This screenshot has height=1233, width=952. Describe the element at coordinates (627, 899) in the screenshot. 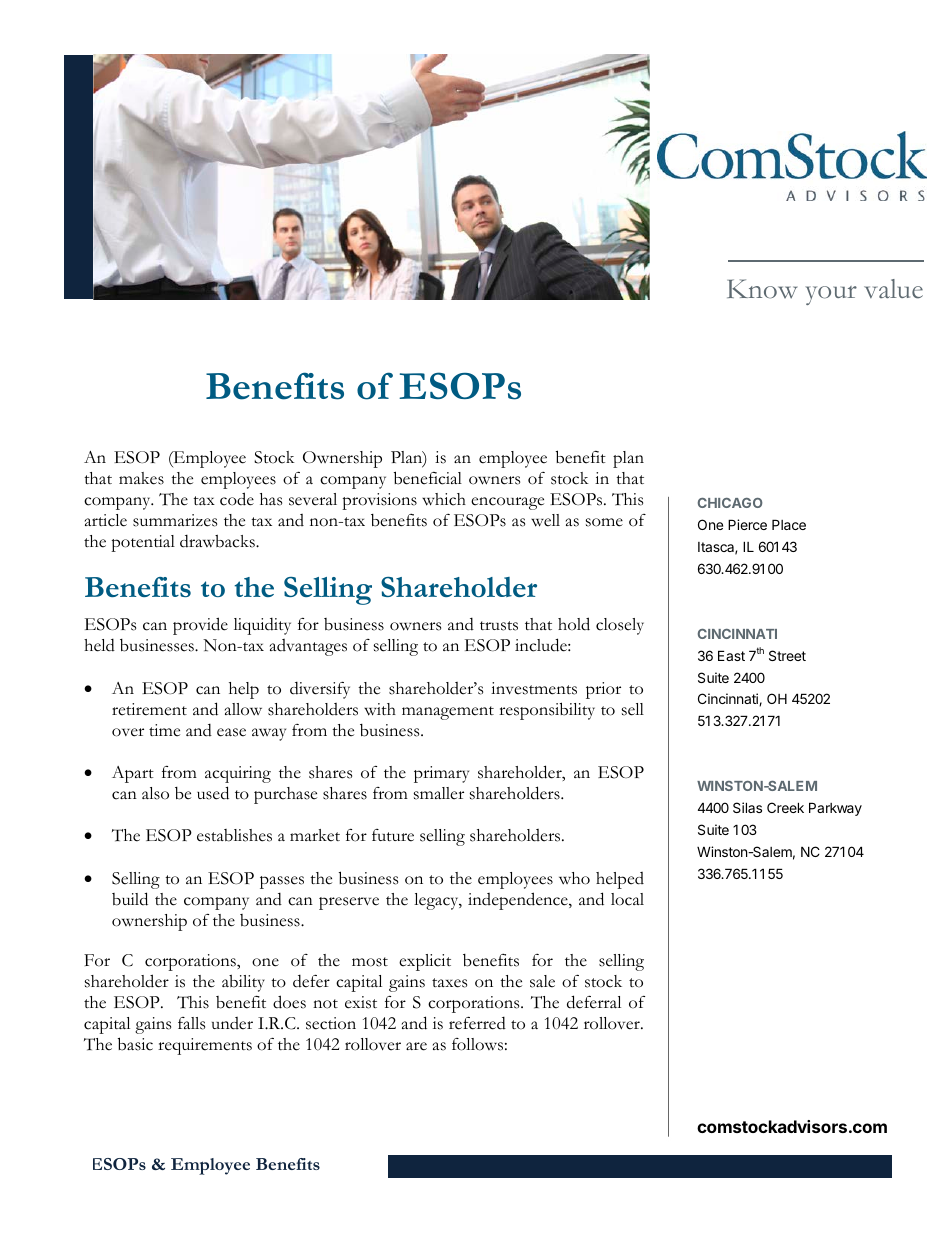

I see `local` at that location.
